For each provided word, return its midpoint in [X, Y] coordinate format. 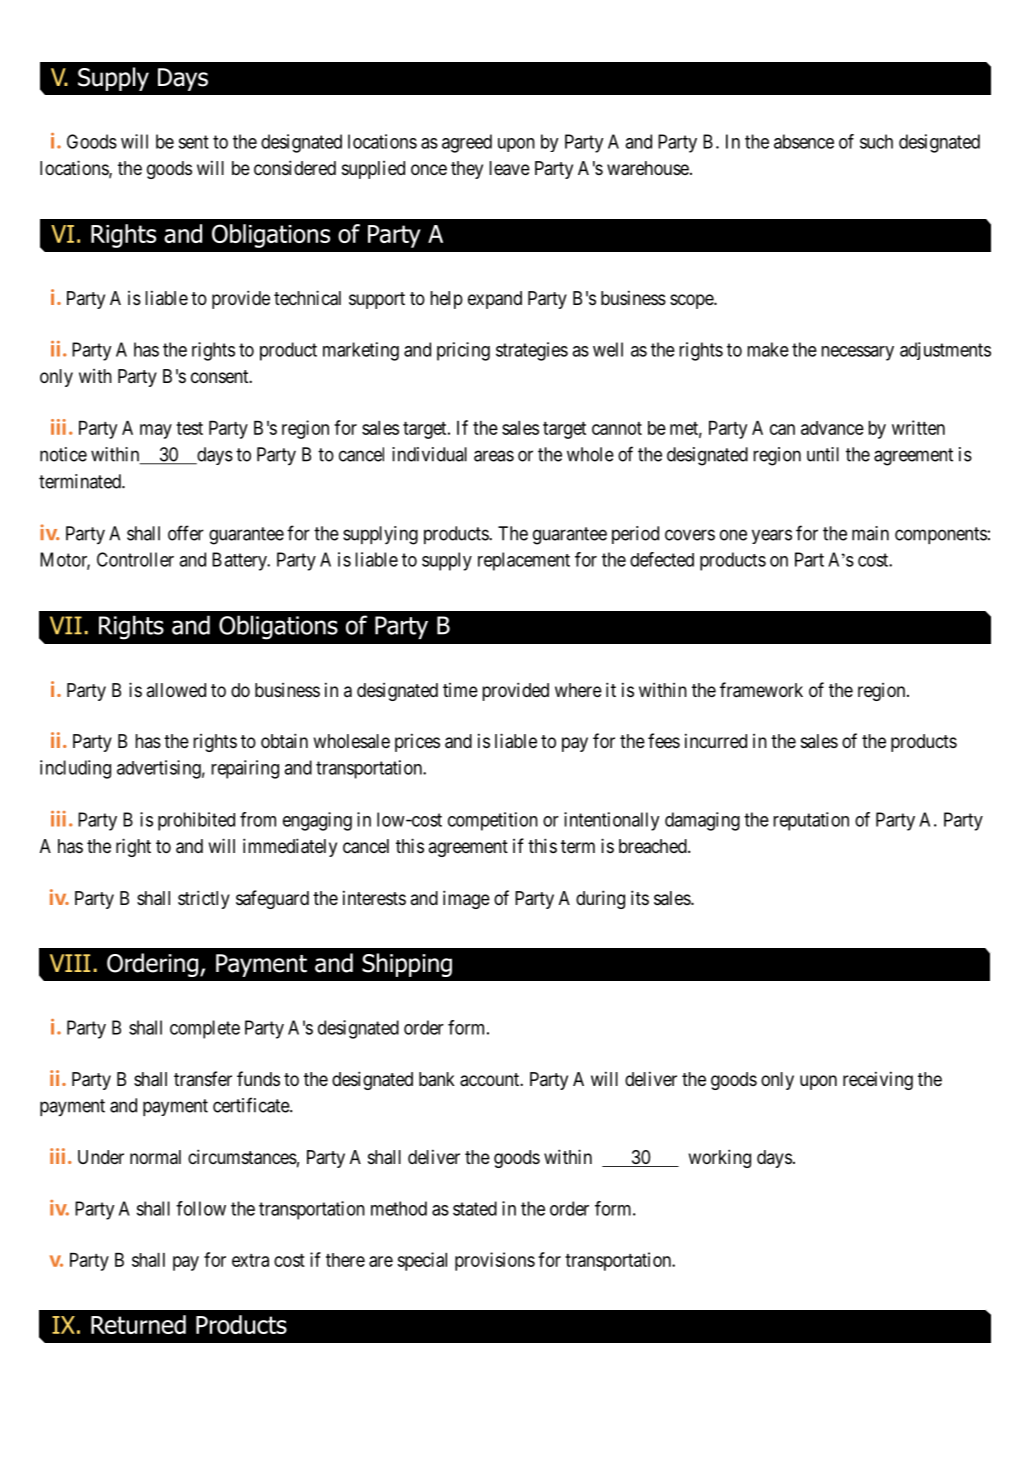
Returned [138, 1324]
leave [510, 168]
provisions [495, 1261]
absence [804, 141]
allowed [176, 690]
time [460, 690]
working [720, 1158]
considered [295, 167]
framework [761, 690]
